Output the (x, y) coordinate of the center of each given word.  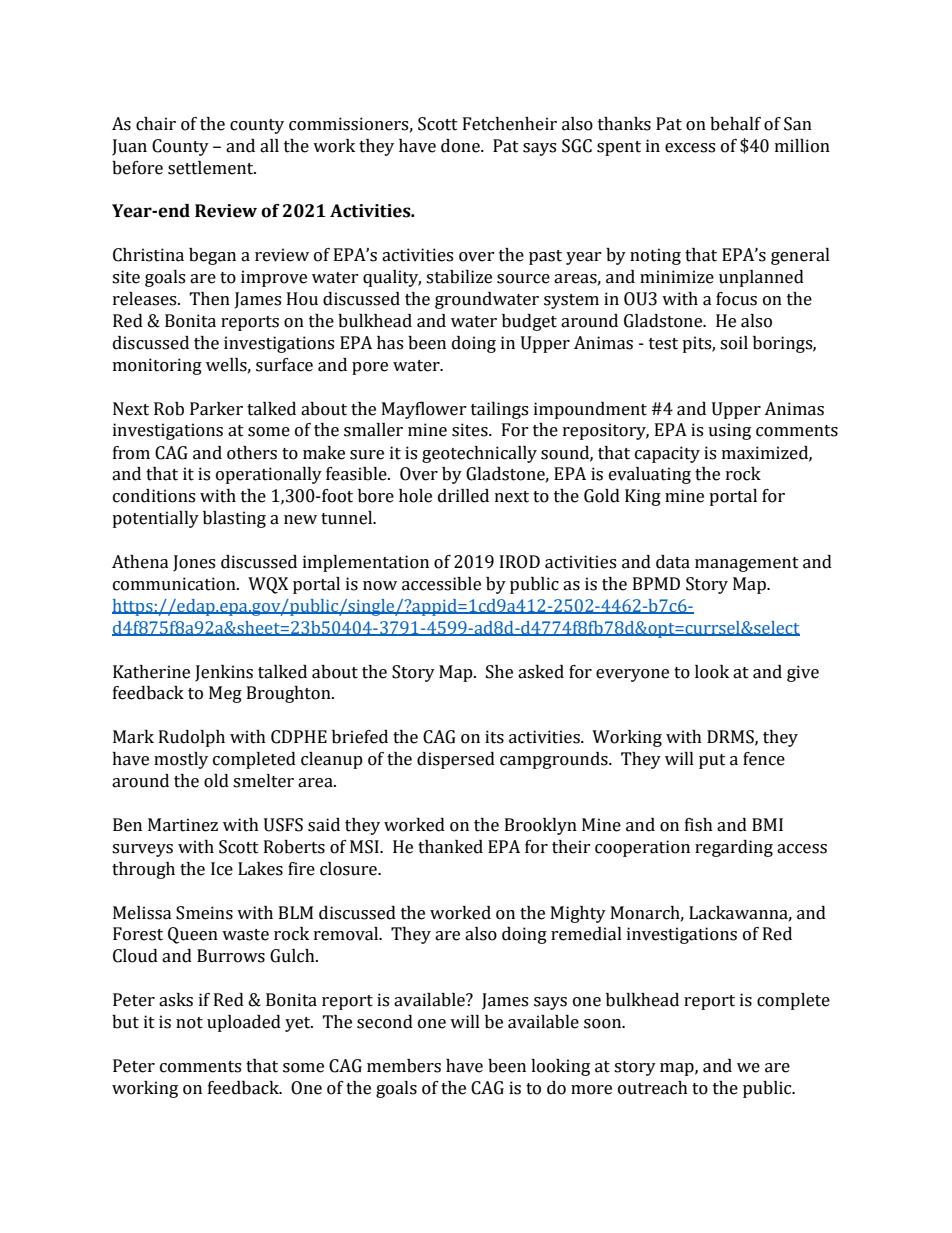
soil (734, 343)
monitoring (157, 366)
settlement (212, 168)
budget (529, 322)
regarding (734, 848)
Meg (225, 694)
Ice (222, 869)
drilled (463, 496)
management (747, 564)
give (803, 673)
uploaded (244, 1023)
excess (690, 148)
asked (541, 672)
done (461, 146)
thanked (450, 847)
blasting (234, 519)
